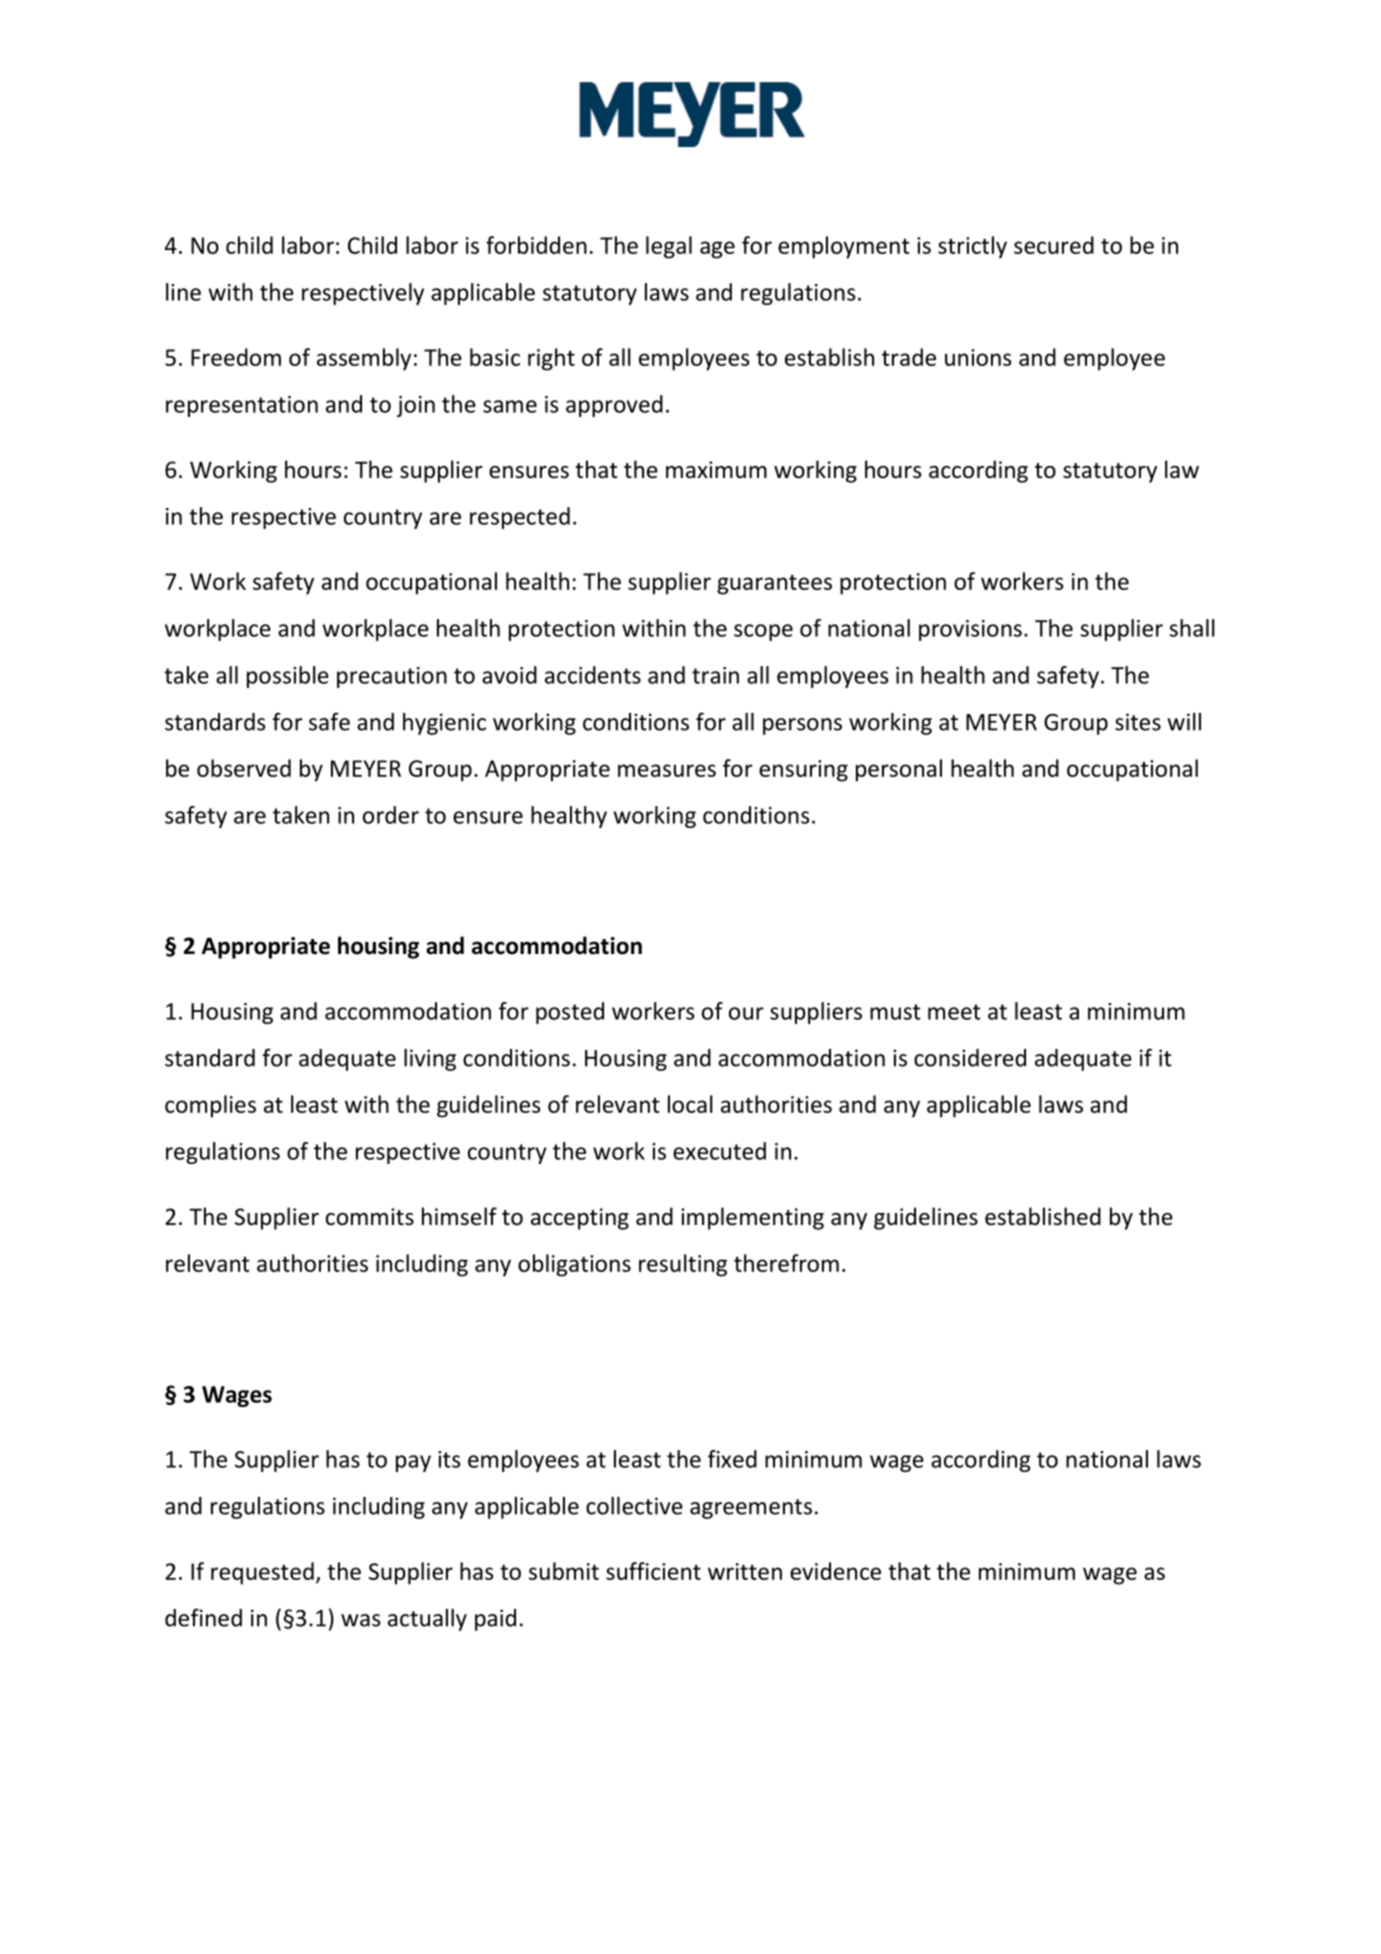 This screenshot has height=1954, width=1381. What do you see at coordinates (288, 677) in the screenshot?
I see `possible` at bounding box center [288, 677].
